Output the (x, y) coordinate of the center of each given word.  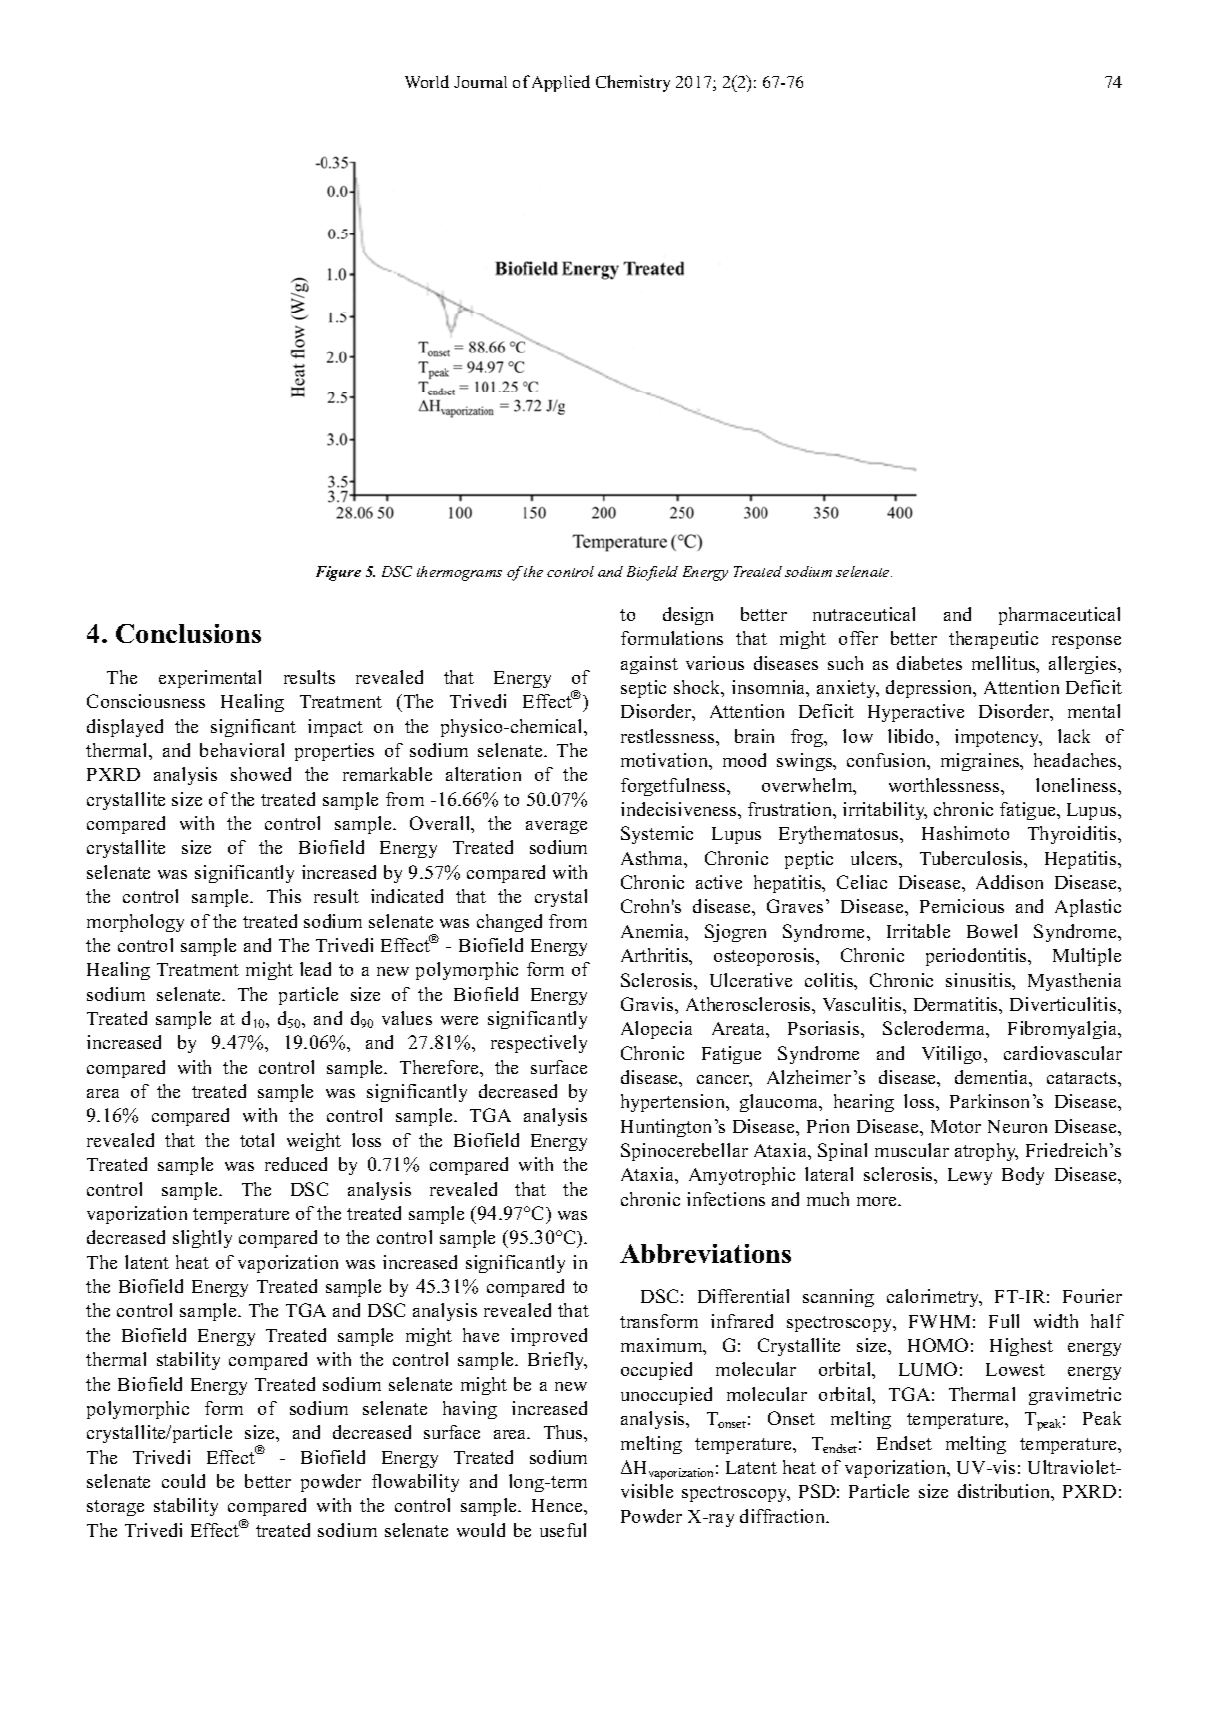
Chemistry (633, 83)
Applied (561, 83)
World (427, 81)
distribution (1005, 1492)
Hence (558, 1505)
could (183, 1481)
